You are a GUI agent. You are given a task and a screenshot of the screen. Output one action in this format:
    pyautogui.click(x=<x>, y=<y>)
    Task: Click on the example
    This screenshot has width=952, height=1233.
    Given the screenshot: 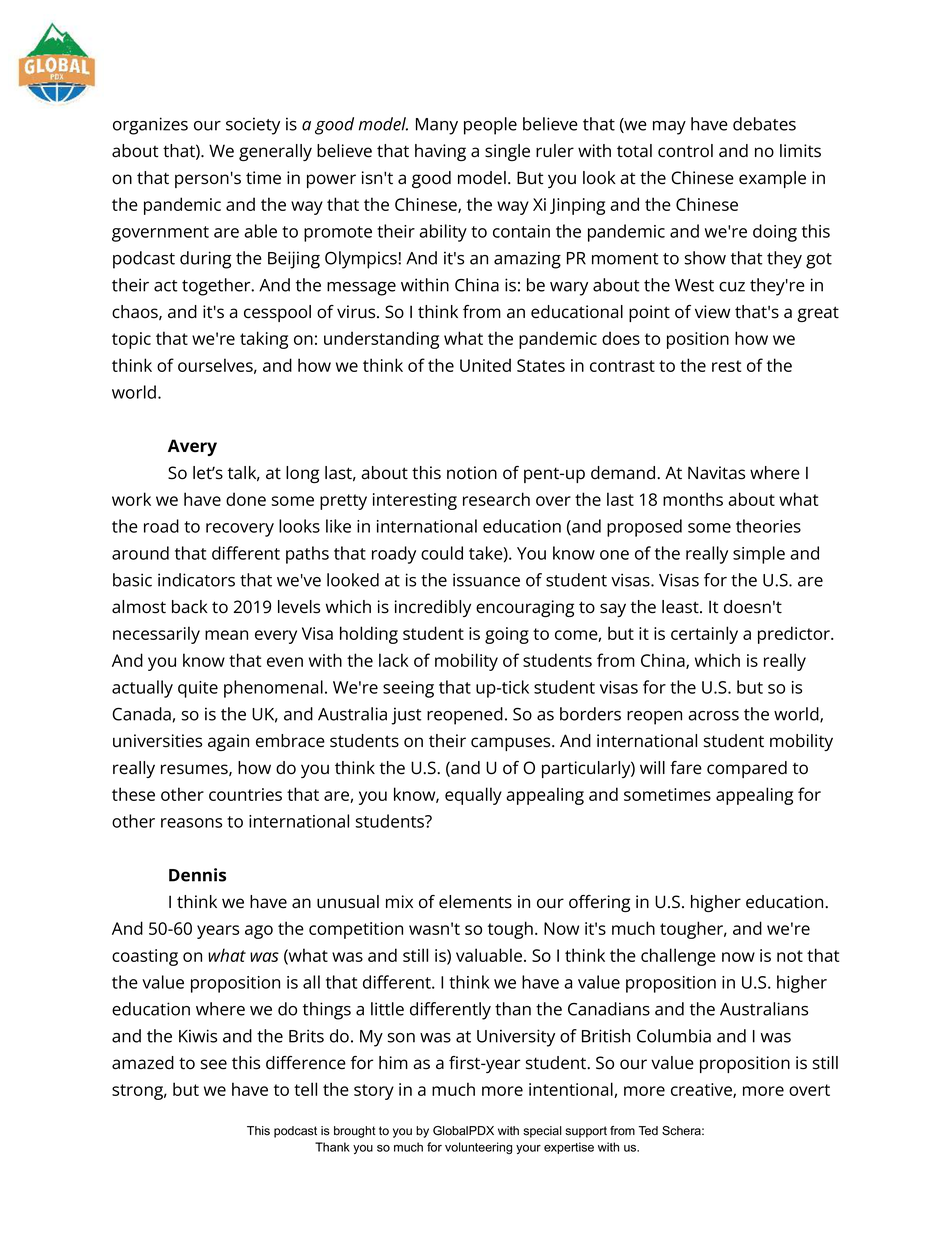 What is the action you would take?
    pyautogui.click(x=772, y=179)
